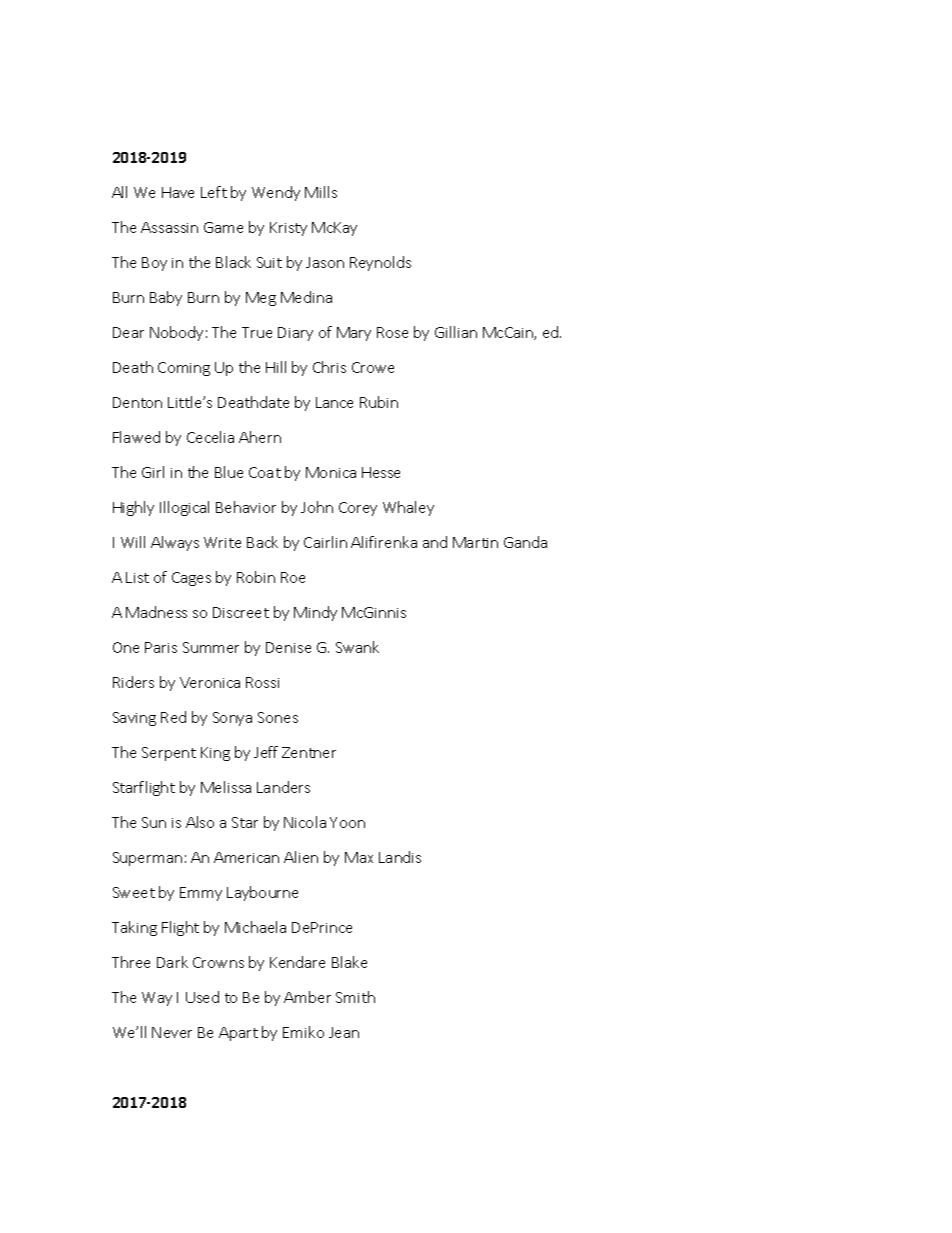  Describe the element at coordinates (172, 1032) in the screenshot. I see `Never` at that location.
